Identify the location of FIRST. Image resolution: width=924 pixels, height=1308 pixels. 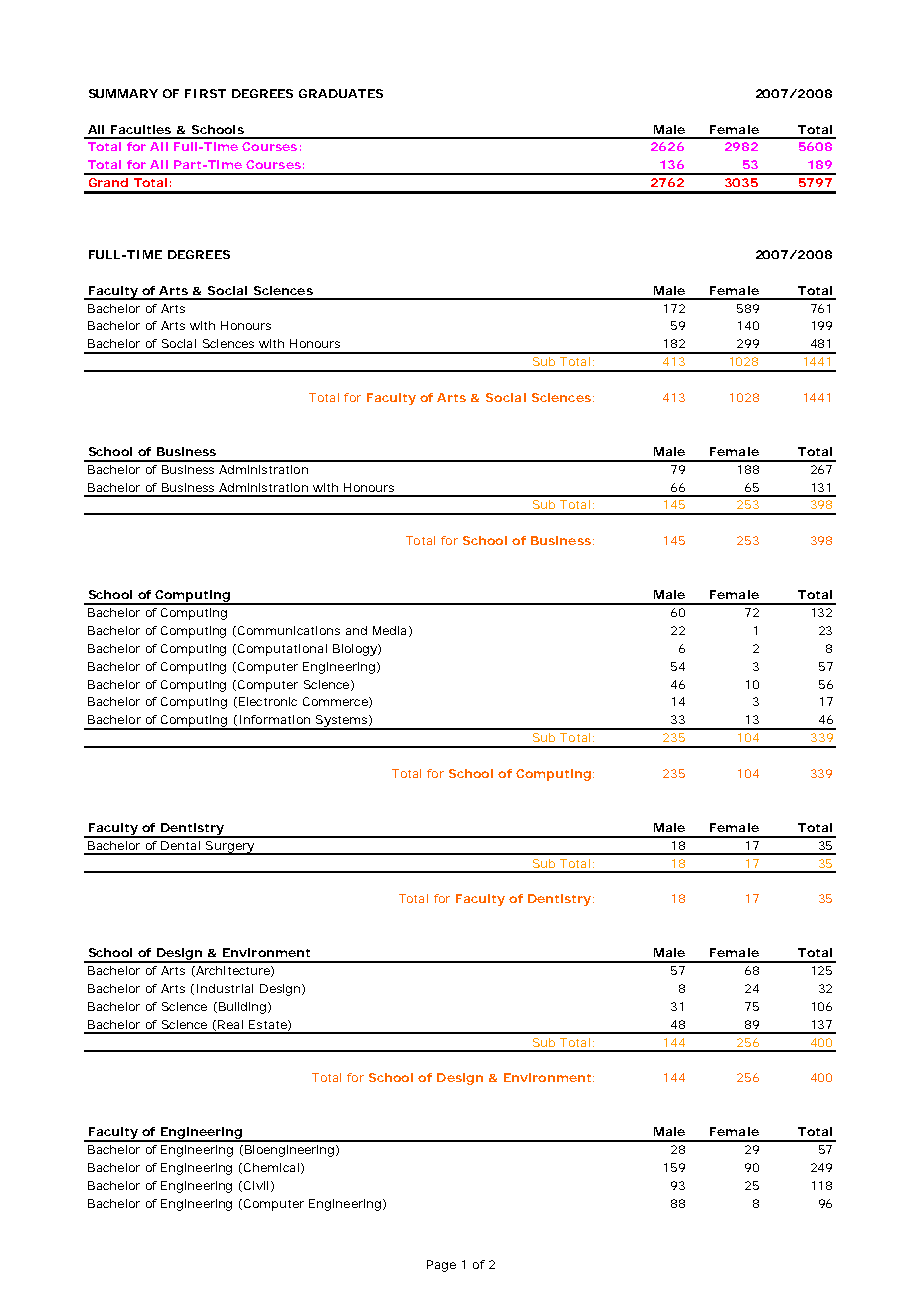
(205, 93).
